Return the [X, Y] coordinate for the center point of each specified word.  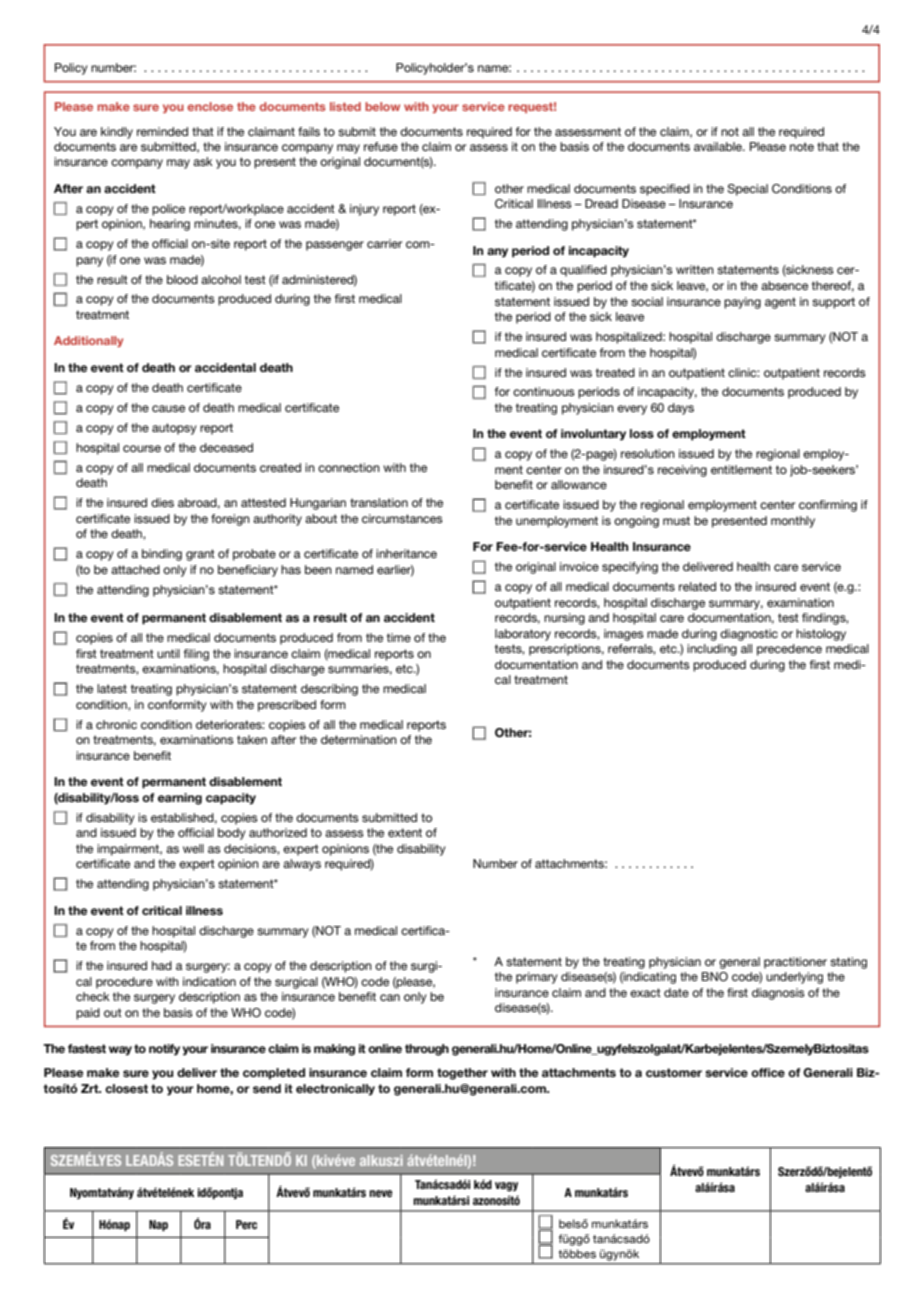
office [768, 1072]
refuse [381, 146]
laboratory [523, 635]
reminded [162, 131]
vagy [506, 1187]
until [168, 653]
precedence [789, 650]
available [719, 146]
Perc [246, 1224]
